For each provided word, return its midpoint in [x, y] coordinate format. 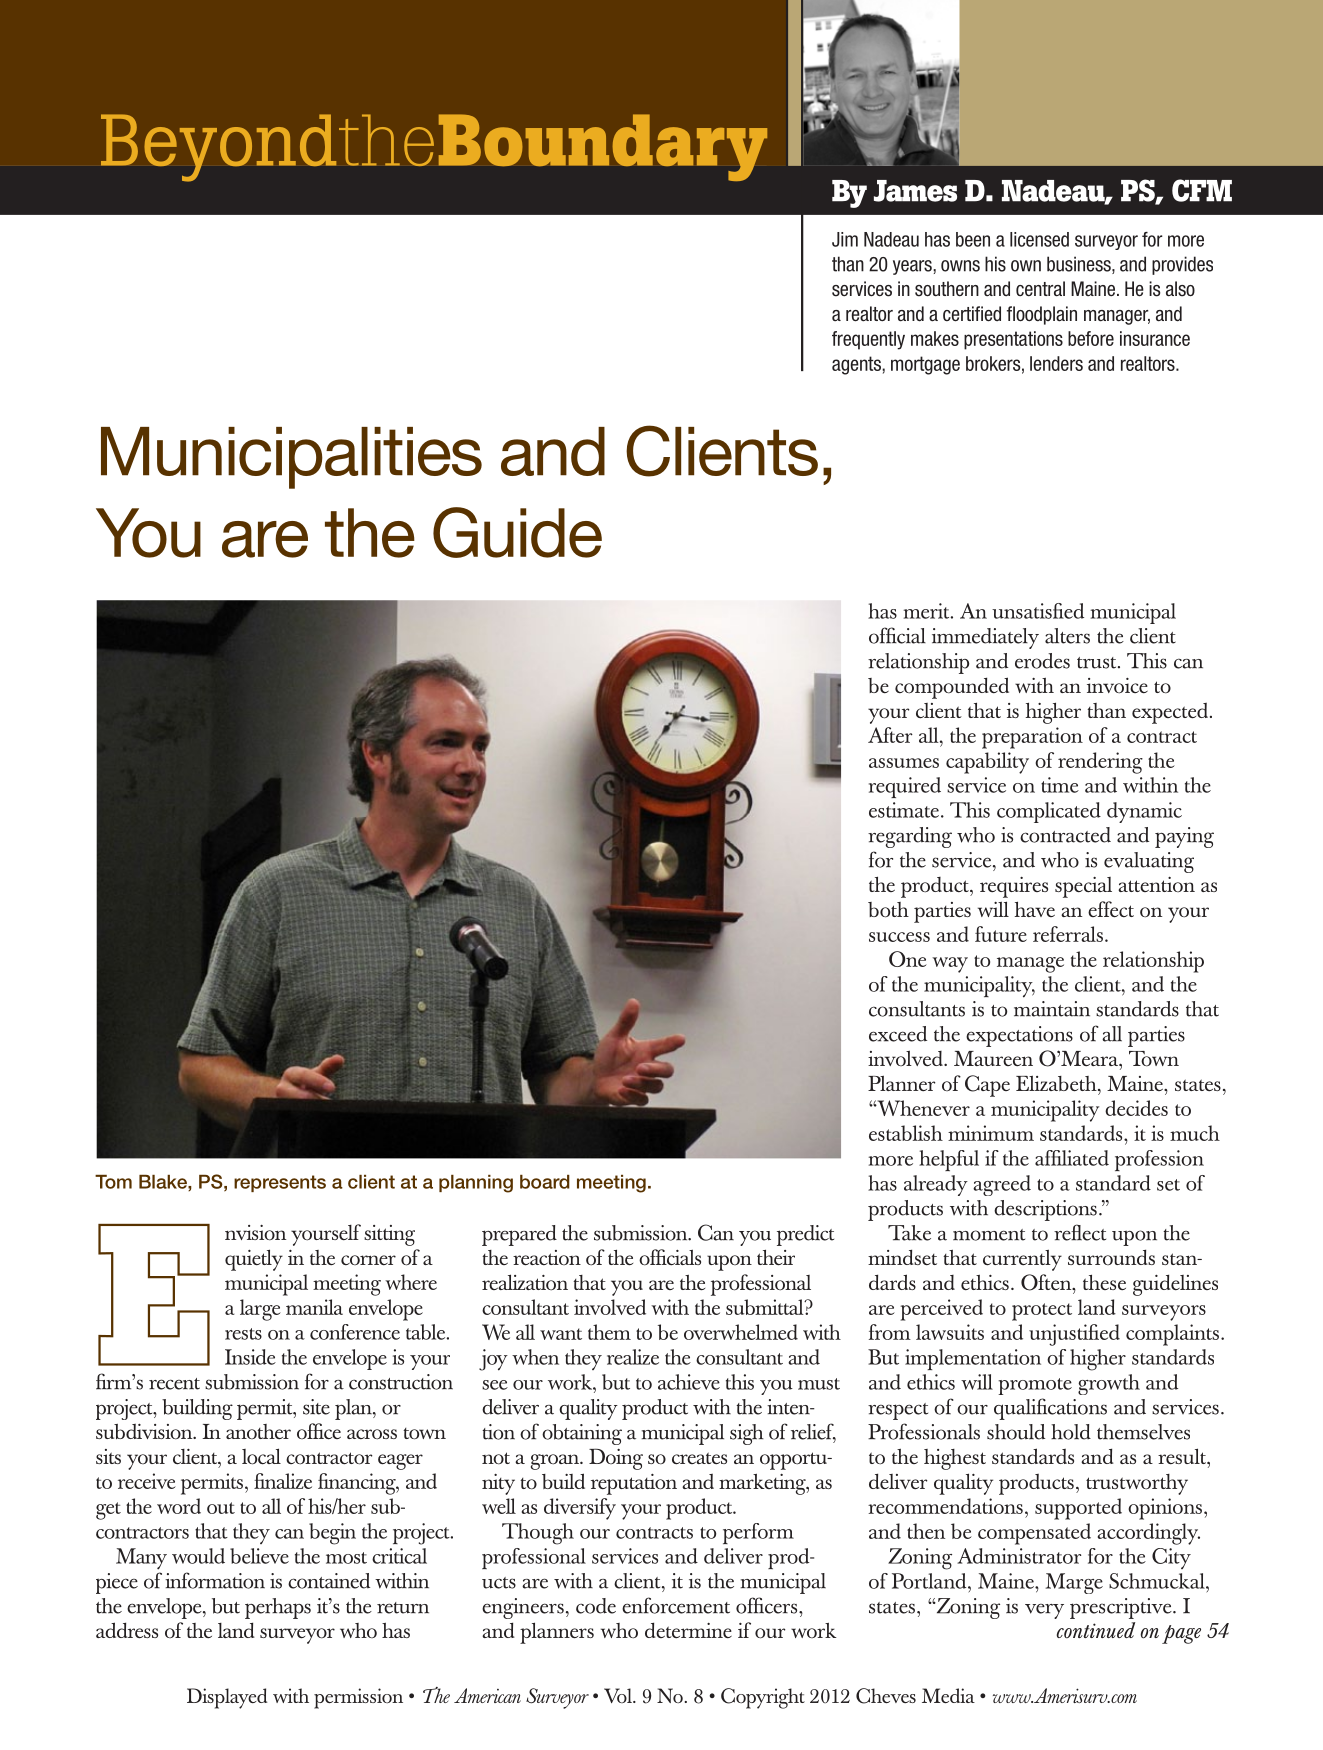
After [890, 735]
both [888, 910]
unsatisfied [1038, 611]
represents [280, 1183]
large [260, 1310]
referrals [1068, 934]
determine [688, 1630]
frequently [868, 340]
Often [1047, 1282]
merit [927, 611]
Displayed [227, 1698]
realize [633, 1357]
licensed [1039, 239]
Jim [845, 239]
